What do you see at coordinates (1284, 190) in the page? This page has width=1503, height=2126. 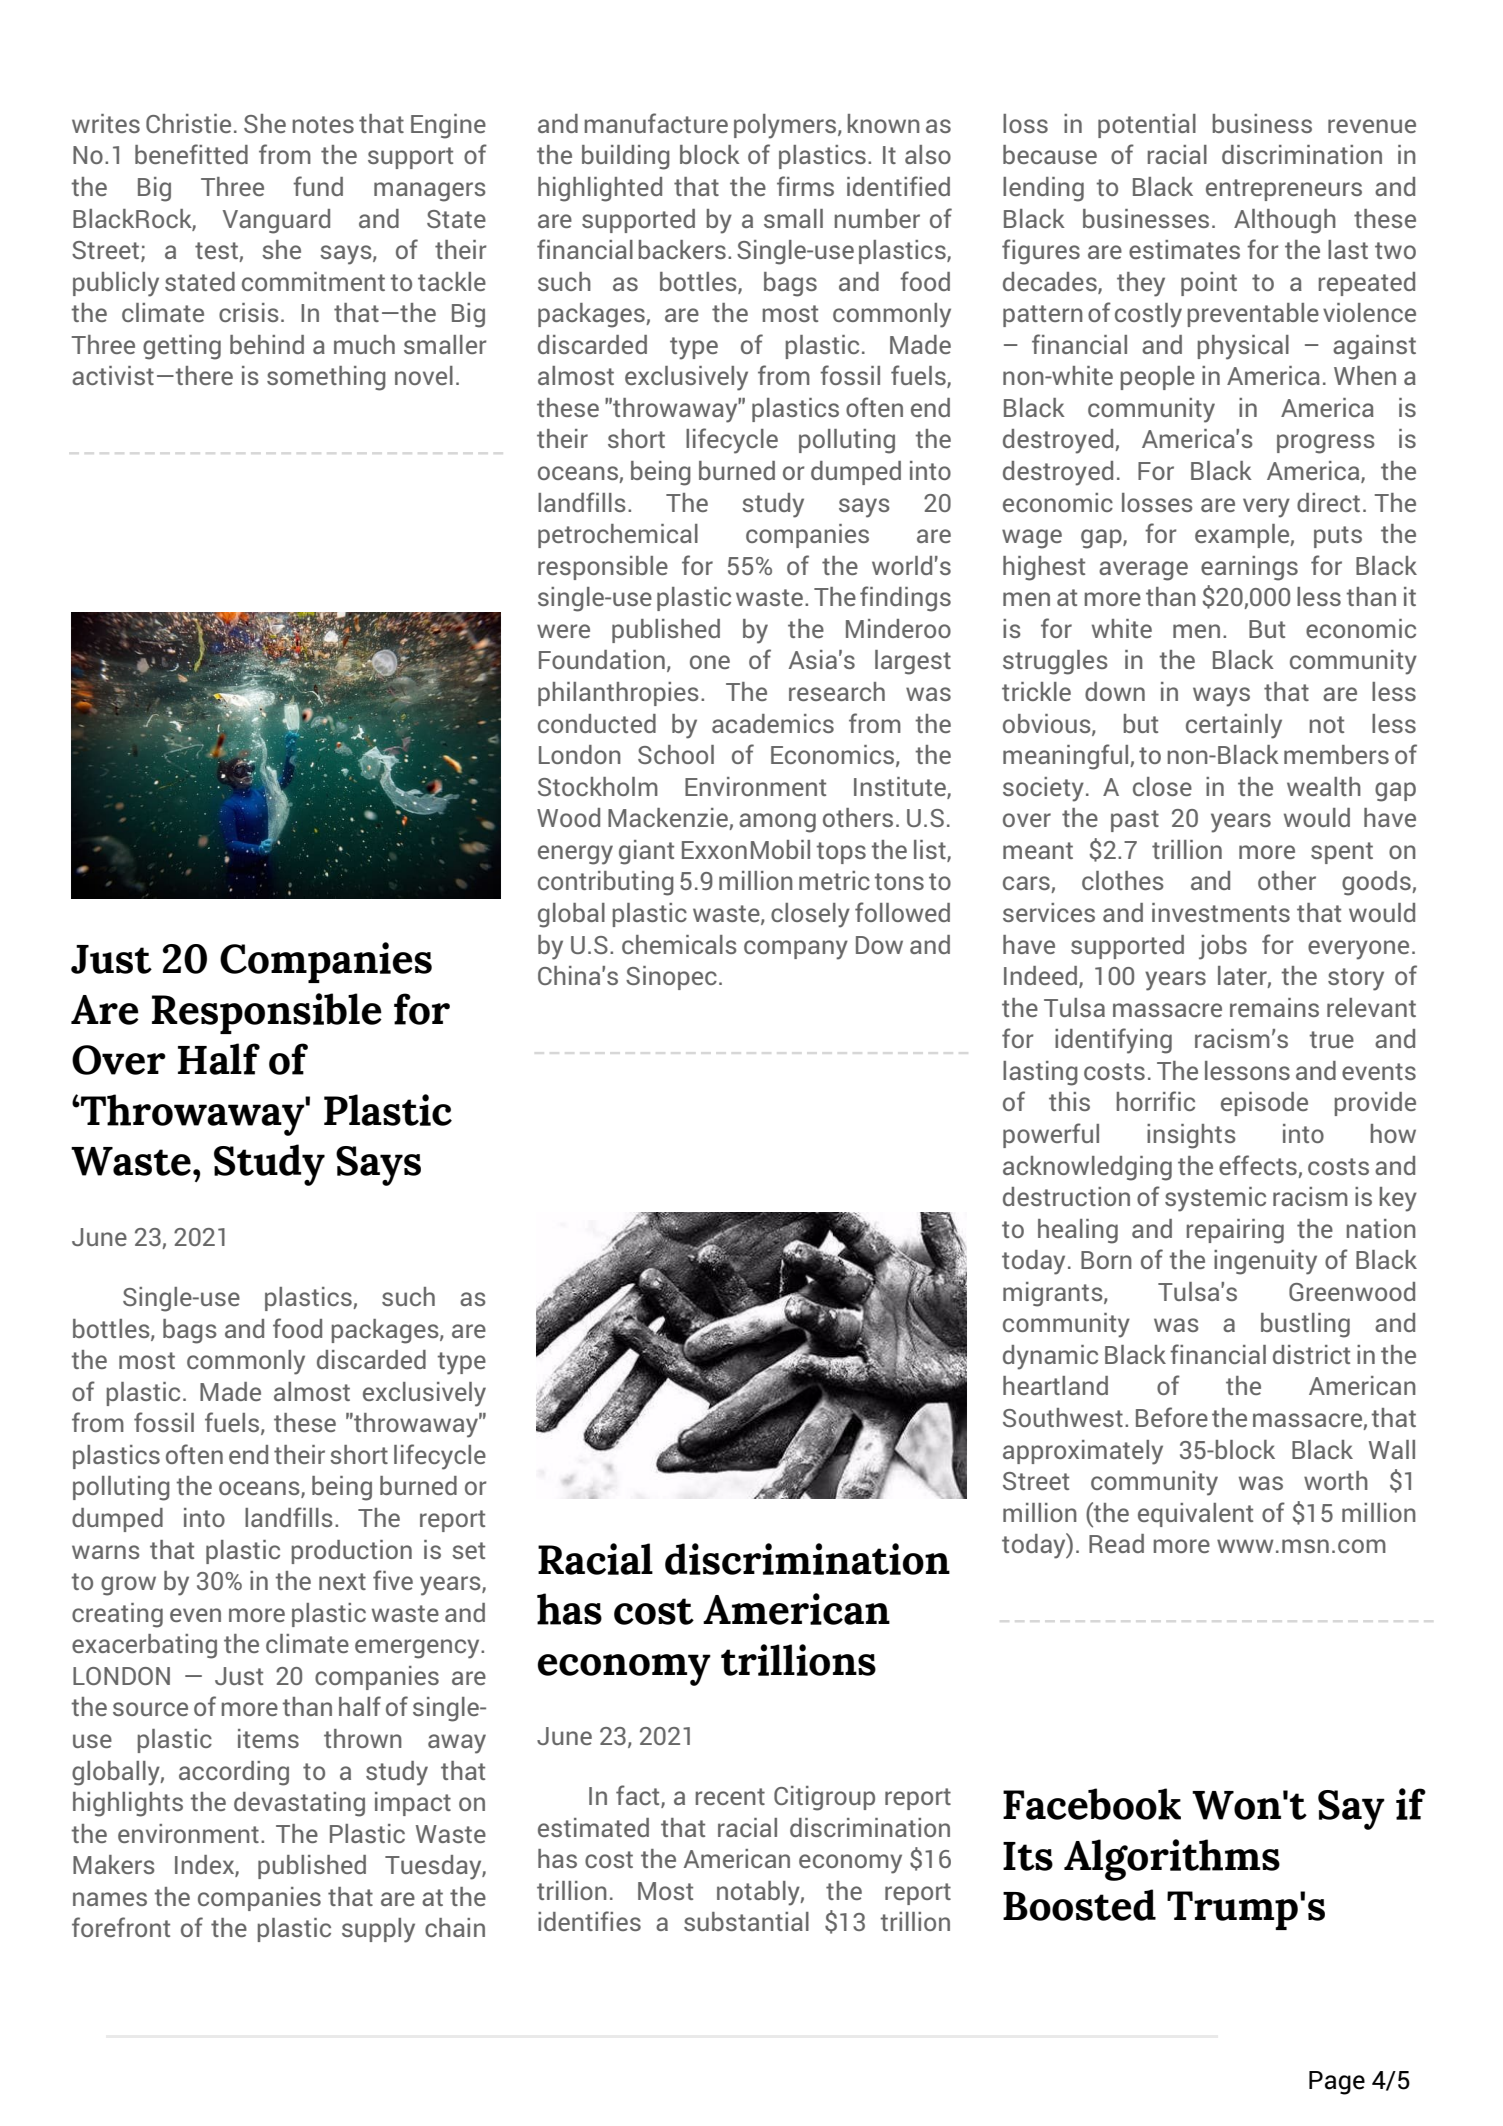 I see `entrepreneurs` at bounding box center [1284, 190].
